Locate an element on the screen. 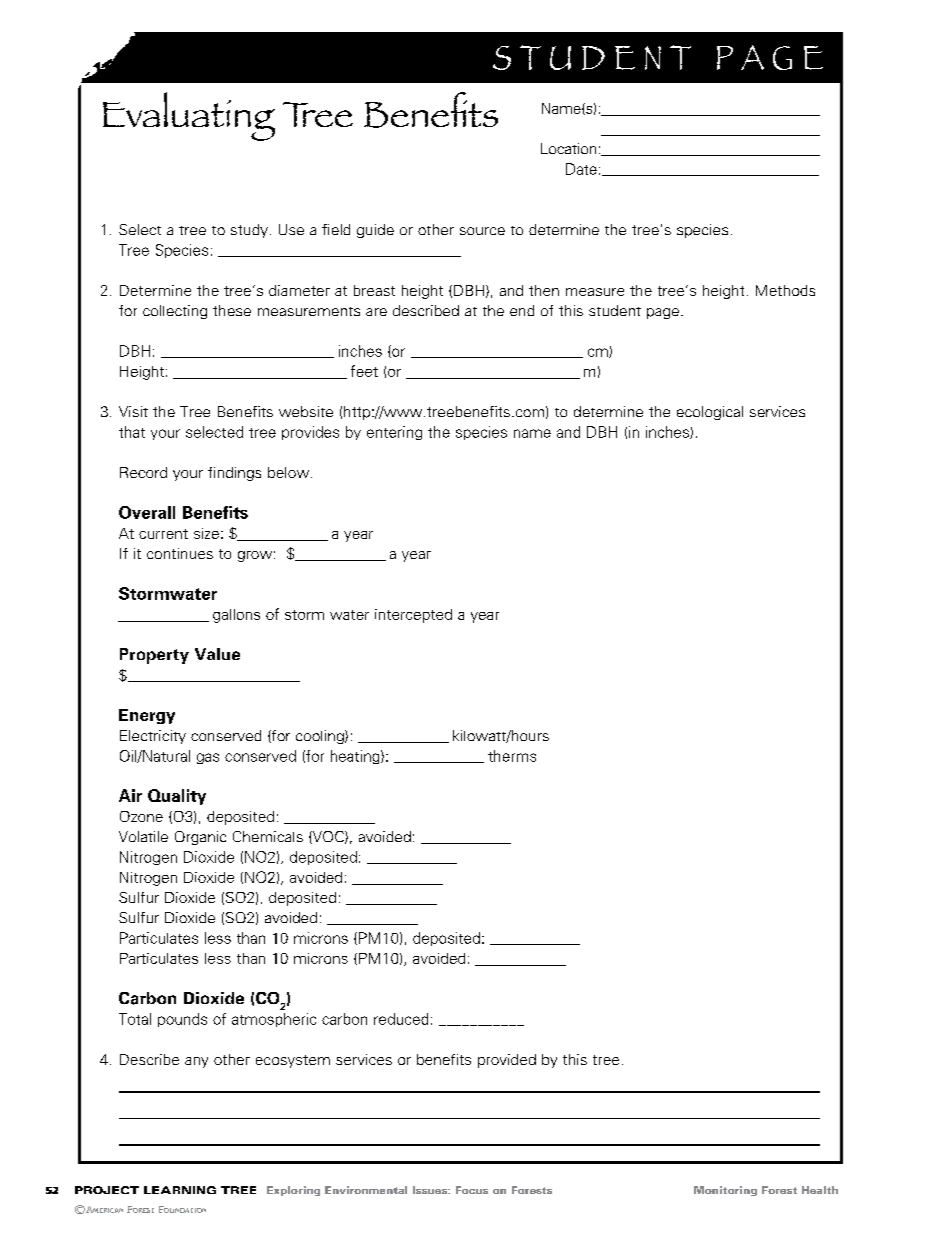 The image size is (952, 1233). Visit is located at coordinates (133, 411).
